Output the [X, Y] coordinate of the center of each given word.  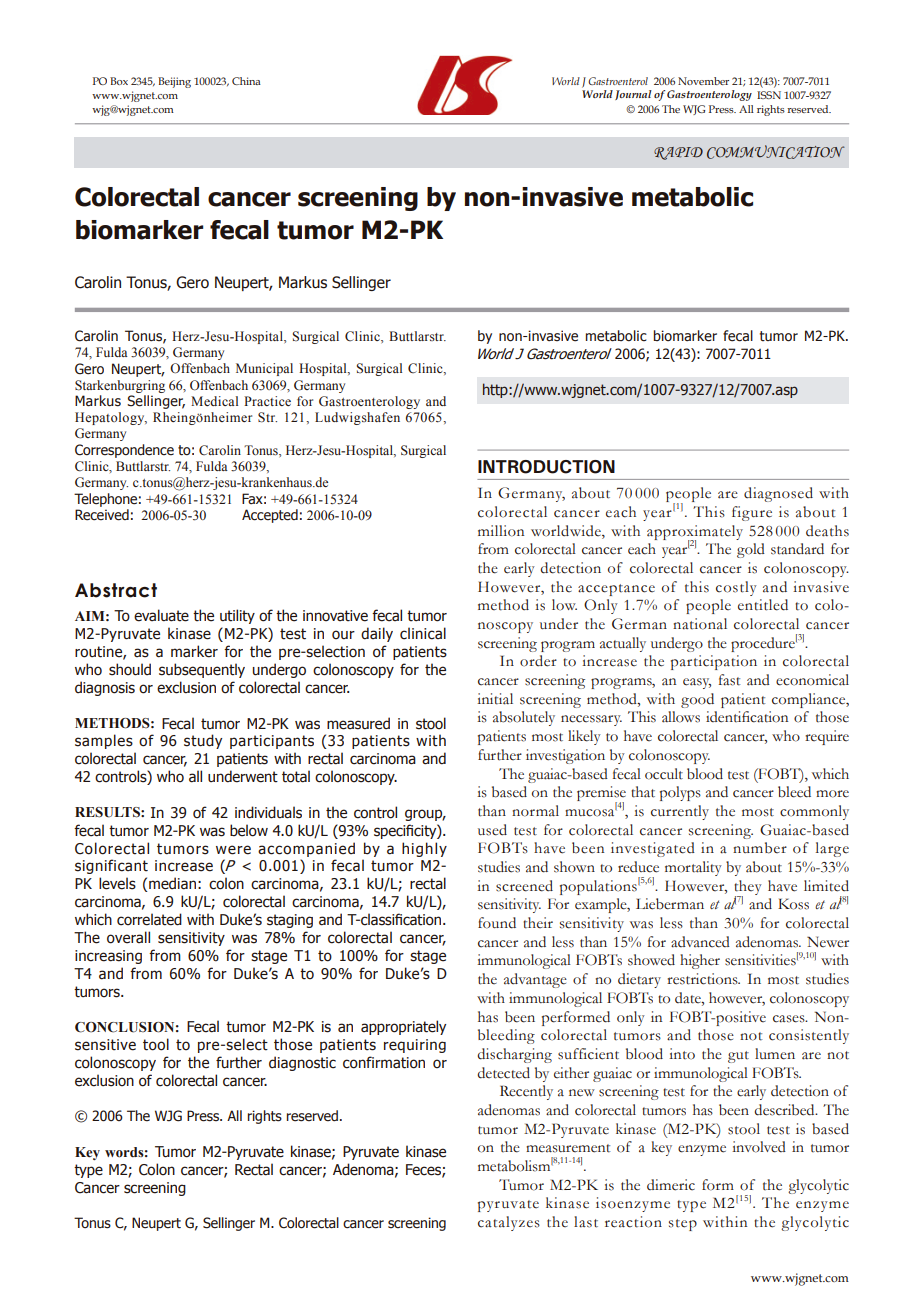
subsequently [202, 670]
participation [714, 662]
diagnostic [302, 1063]
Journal [633, 95]
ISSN [769, 95]
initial [495, 699]
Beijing [174, 82]
